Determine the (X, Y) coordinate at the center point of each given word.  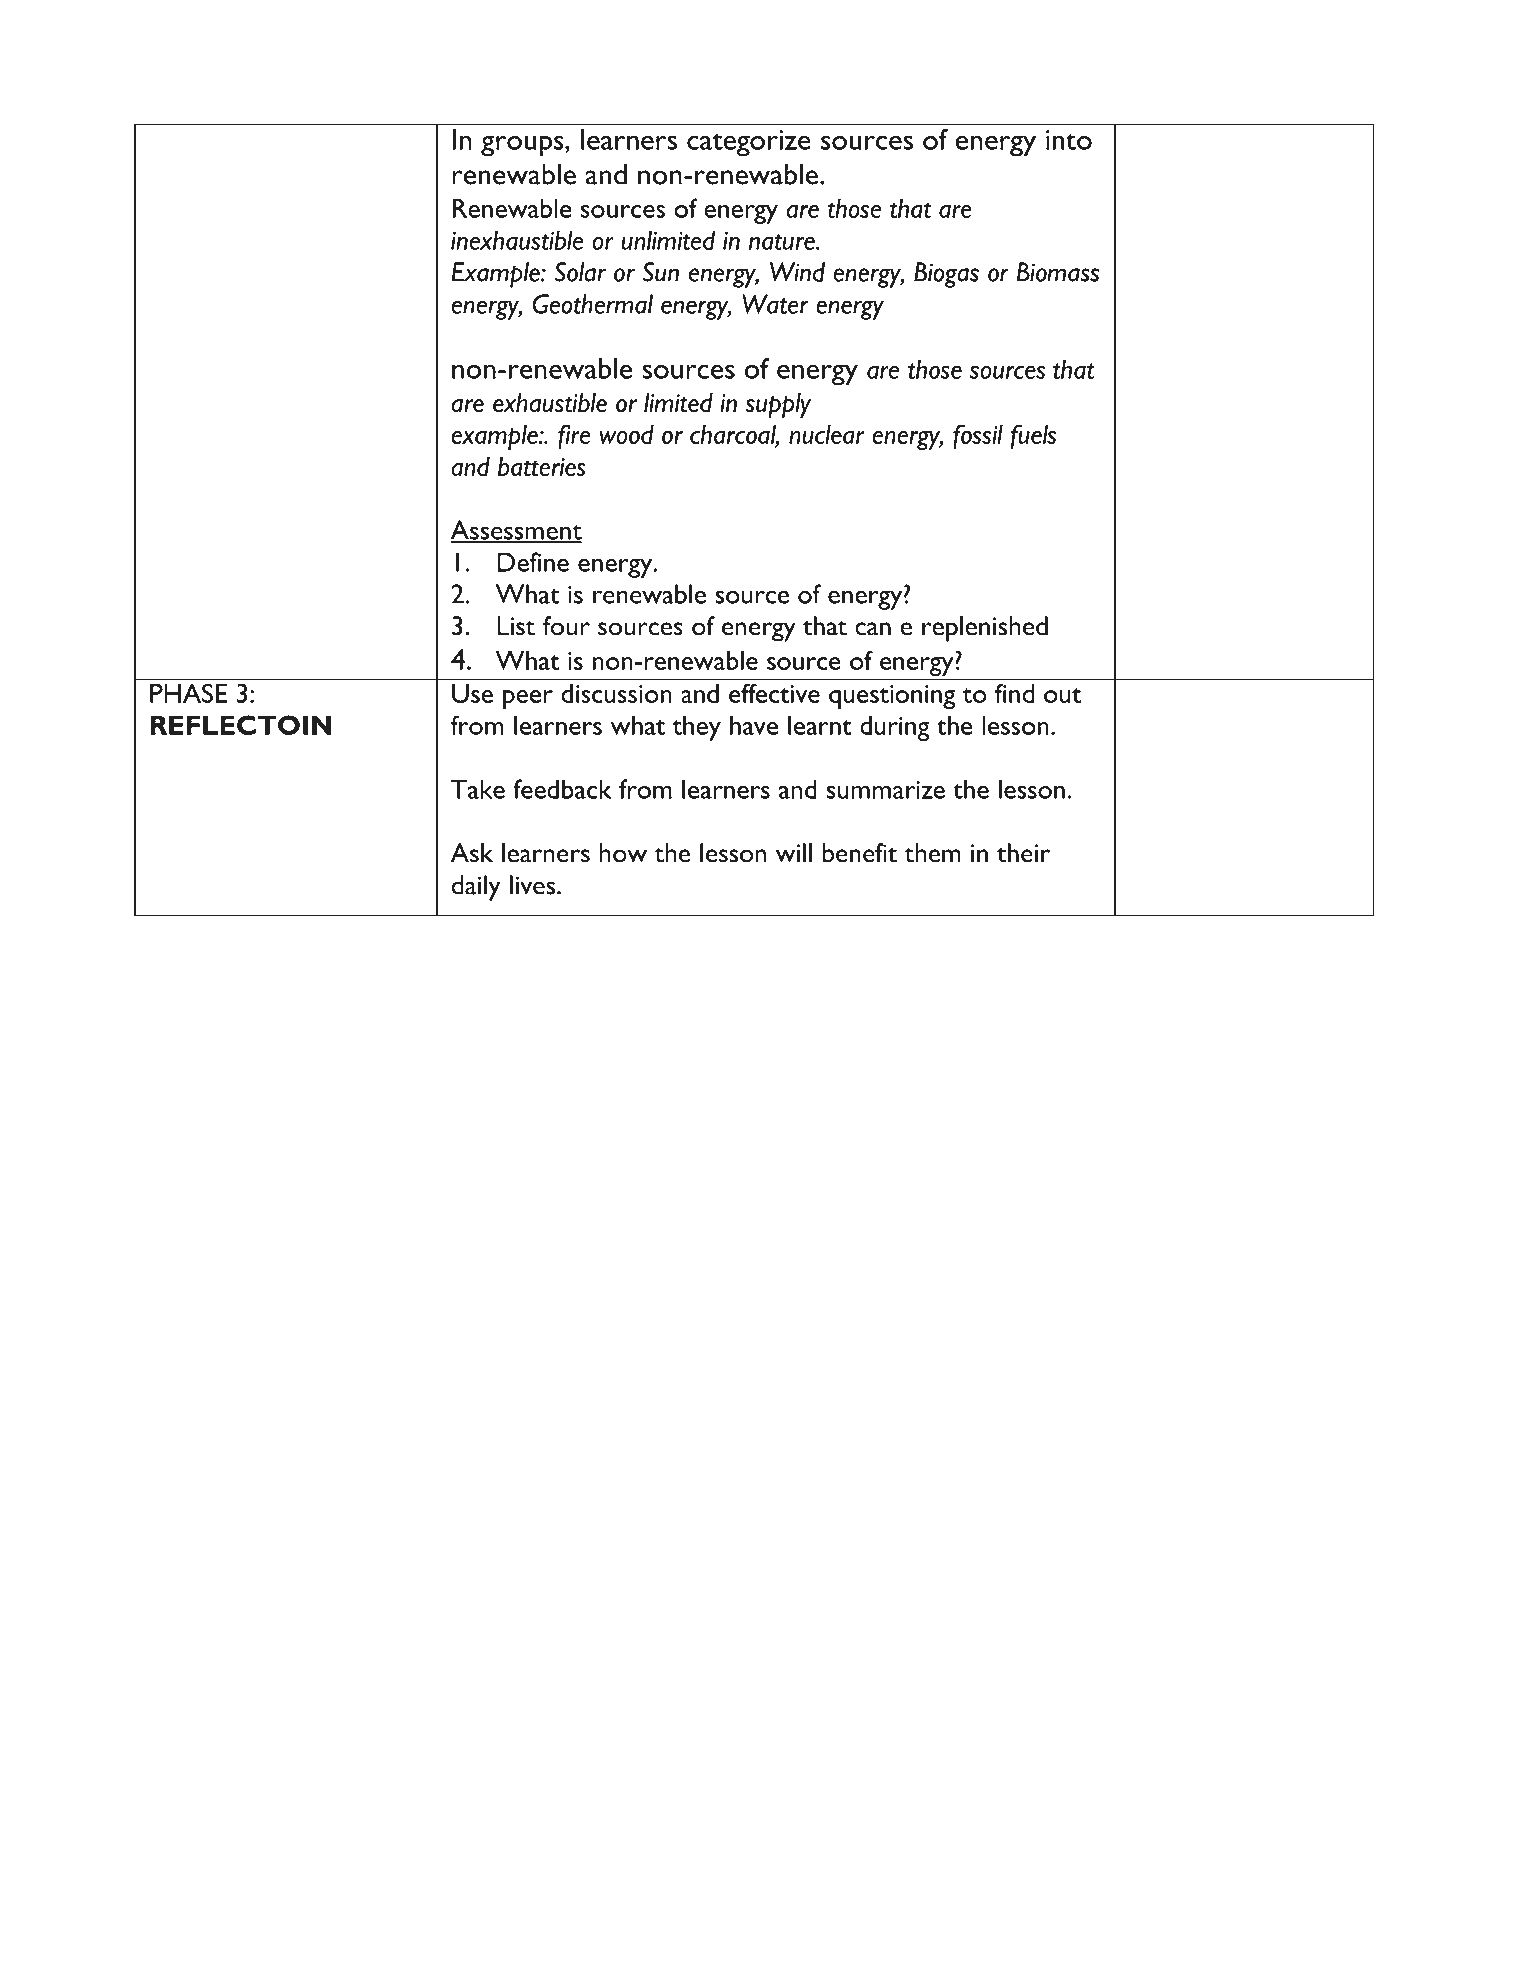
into (1069, 140)
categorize (749, 143)
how (623, 853)
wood (626, 434)
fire (574, 436)
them (933, 853)
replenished (985, 629)
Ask (472, 853)
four (566, 626)
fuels (1033, 436)
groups (523, 146)
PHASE (188, 693)
